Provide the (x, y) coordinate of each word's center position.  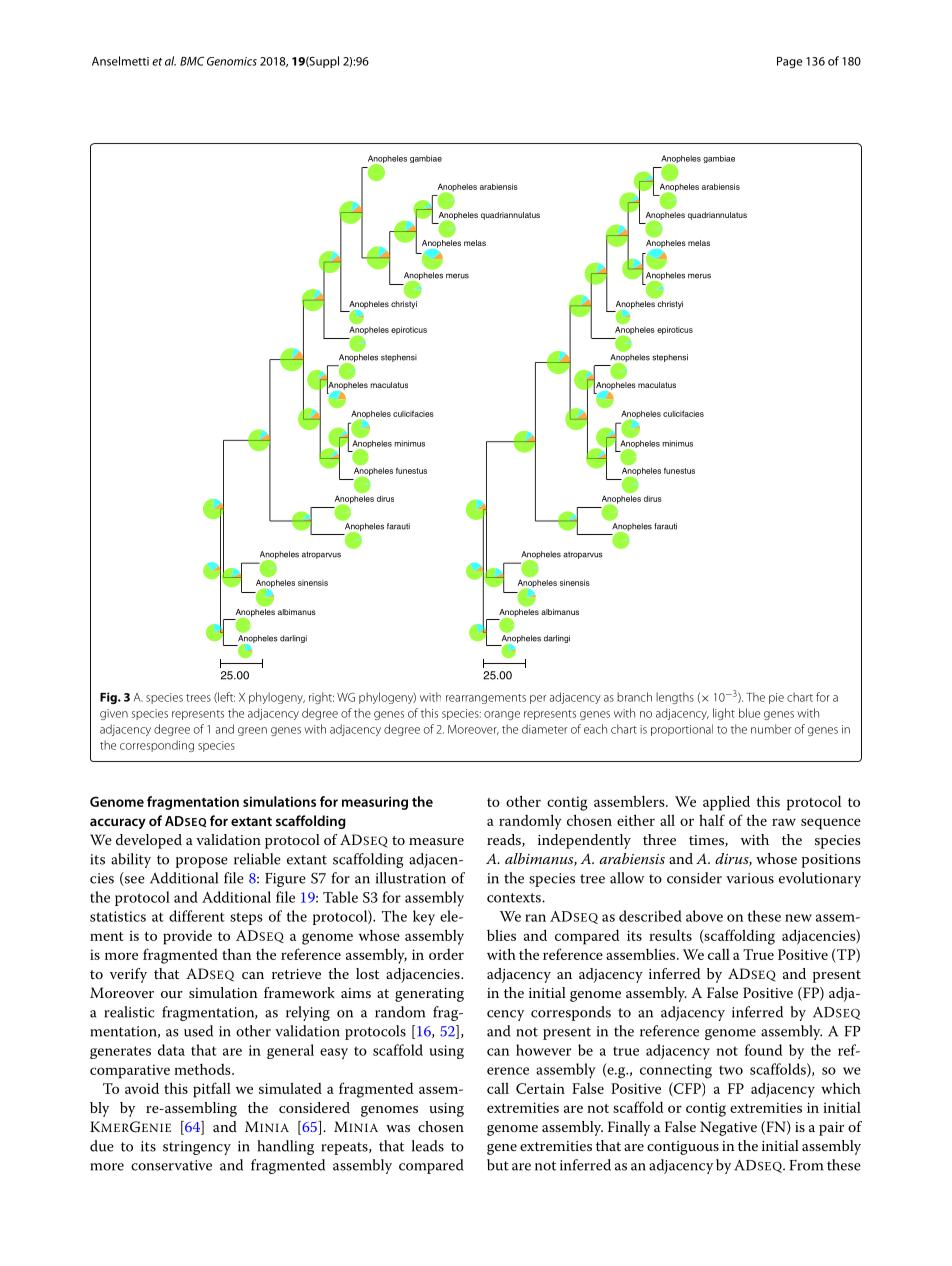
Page (789, 62)
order (446, 954)
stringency (197, 1148)
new (798, 918)
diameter (545, 729)
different (197, 916)
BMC (192, 61)
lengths (675, 698)
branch (634, 697)
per (538, 699)
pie (776, 698)
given (114, 714)
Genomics (232, 61)
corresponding (157, 746)
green (252, 731)
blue (749, 713)
